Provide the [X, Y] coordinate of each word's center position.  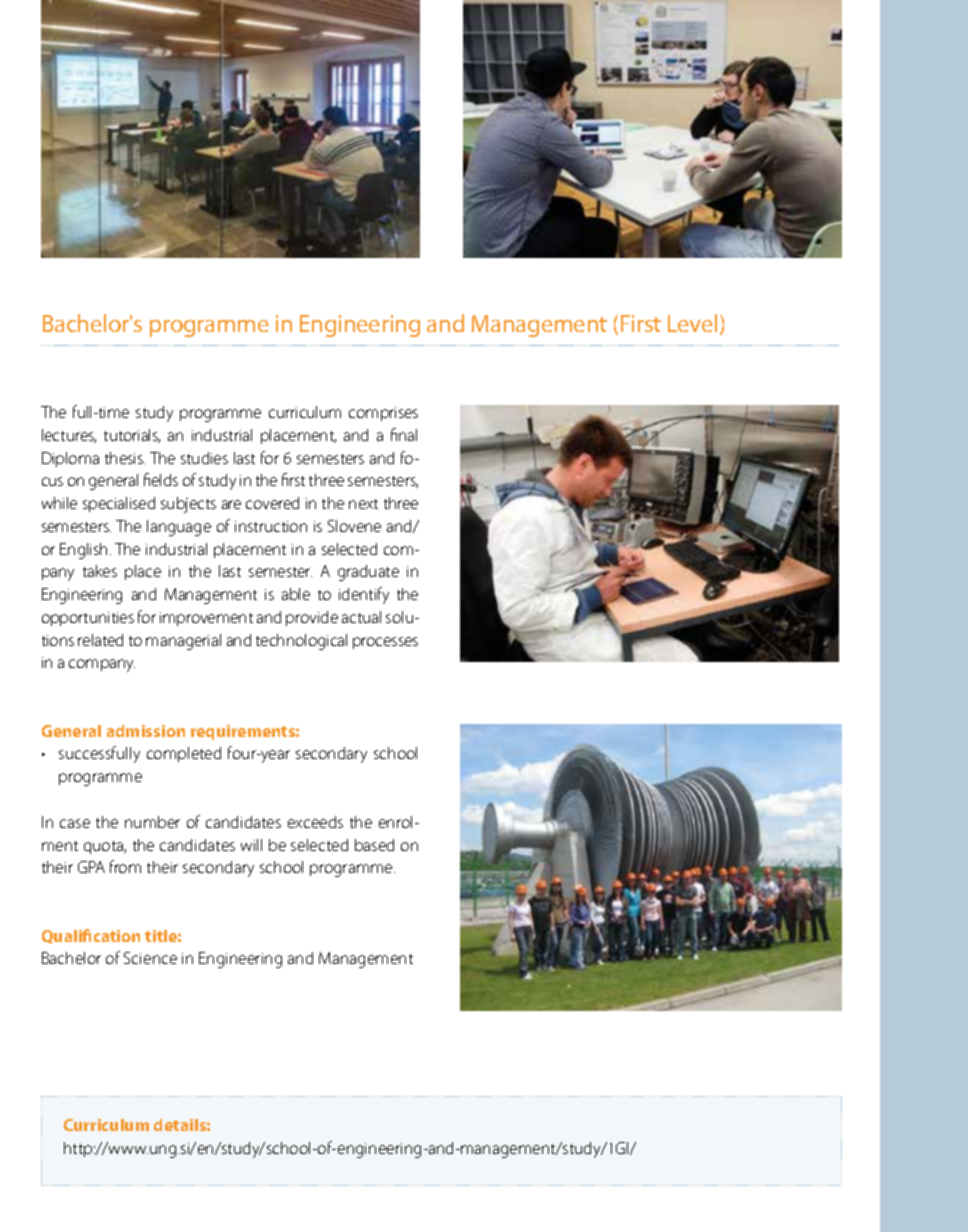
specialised [119, 504]
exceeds [315, 822]
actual [361, 617]
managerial [183, 642]
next [363, 504]
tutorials [132, 436]
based [374, 845]
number [152, 822]
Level [692, 323]
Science [150, 958]
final [404, 434]
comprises [383, 414]
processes [385, 643]
